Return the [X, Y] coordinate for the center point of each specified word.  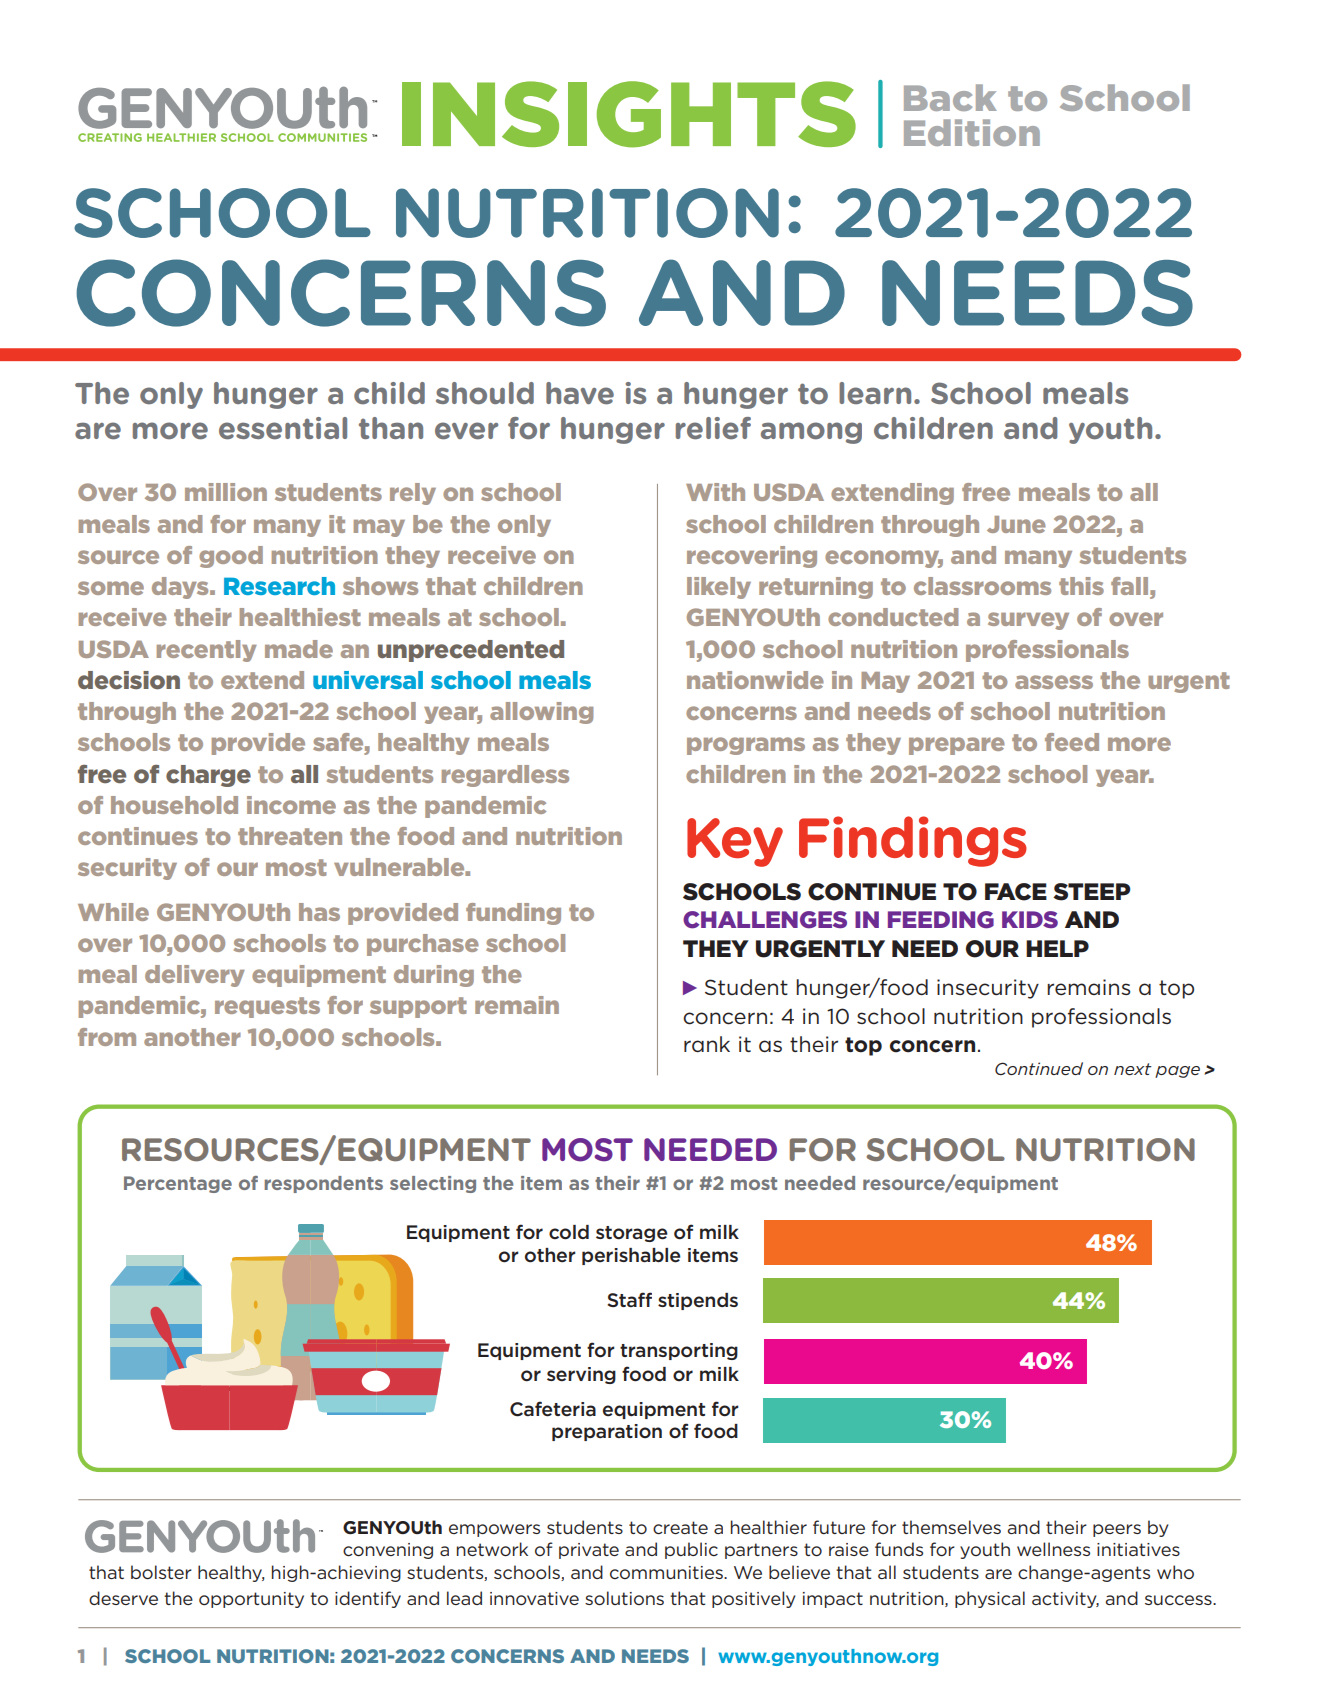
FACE [1016, 892]
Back [950, 97]
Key [735, 842]
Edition [972, 132]
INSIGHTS [629, 114]
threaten [290, 836]
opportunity [251, 1600]
